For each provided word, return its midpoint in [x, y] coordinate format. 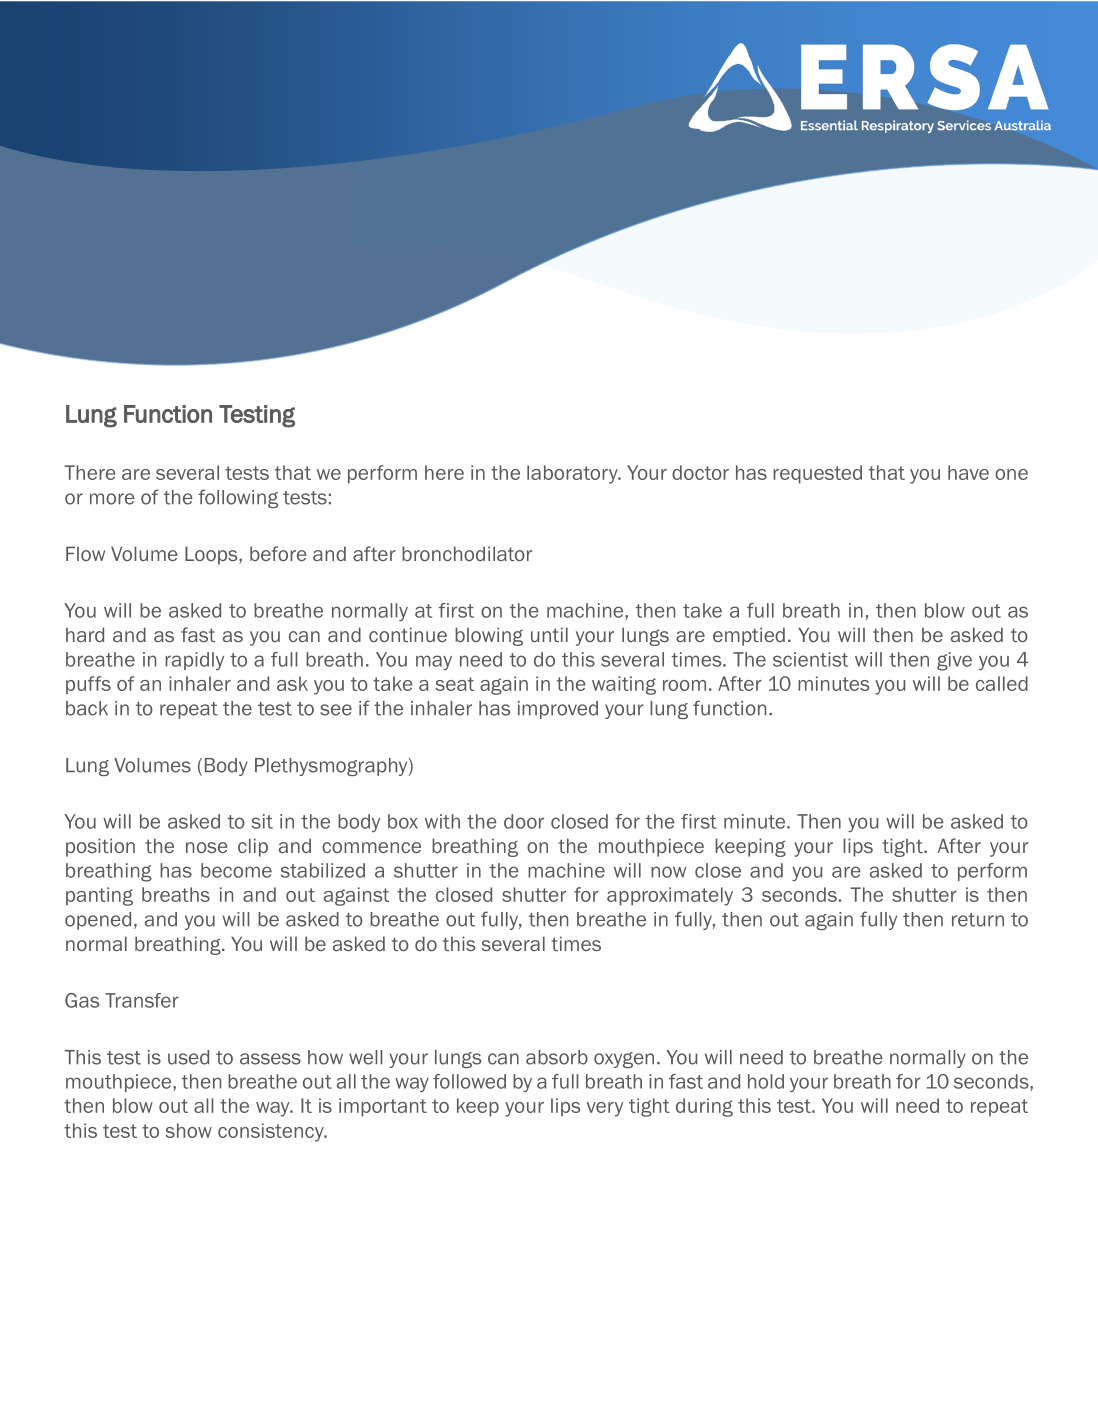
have [968, 472]
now [668, 872]
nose [206, 847]
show [188, 1130]
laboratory [573, 474]
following [238, 498]
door [524, 821]
